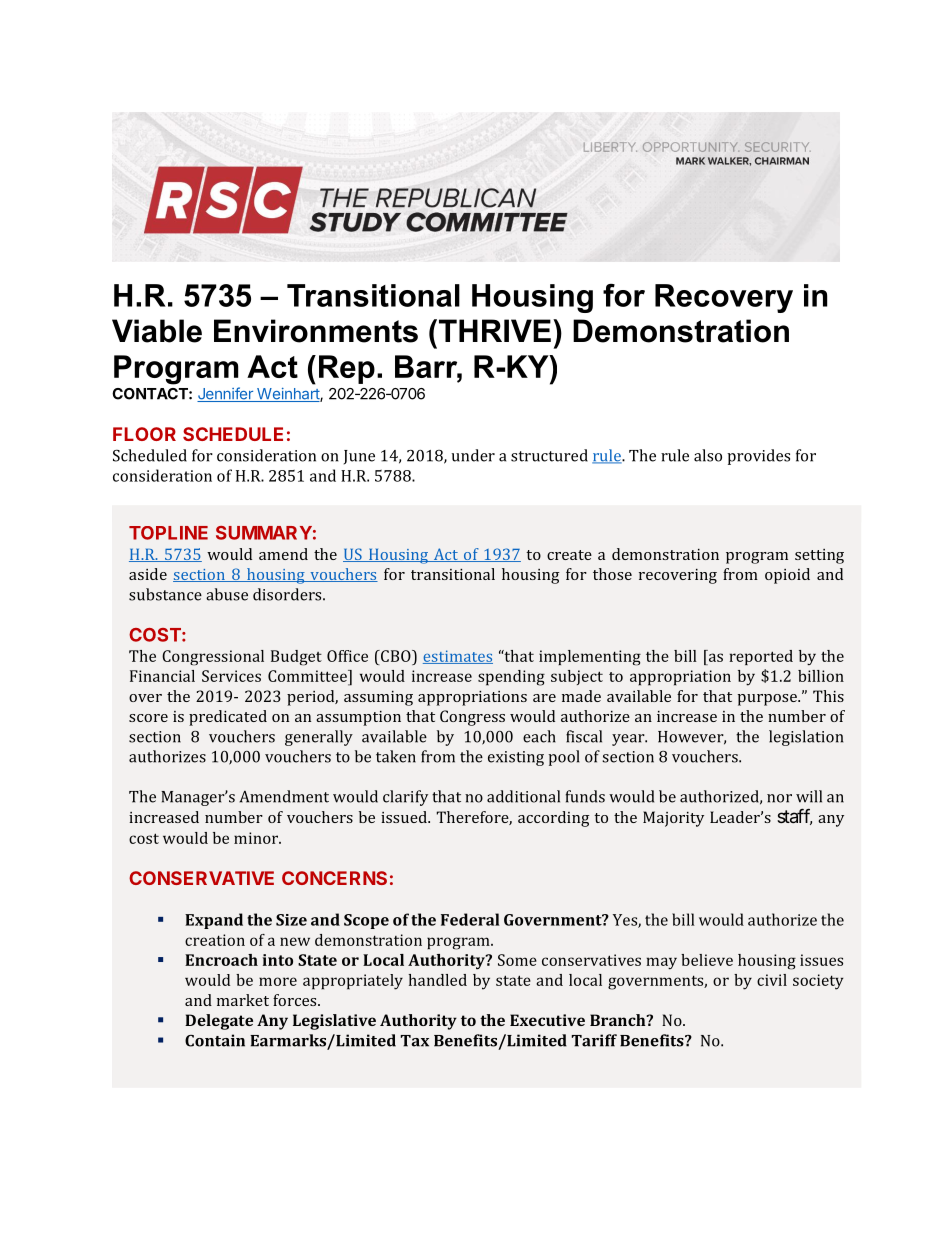  I want to click on additional, so click(523, 796).
